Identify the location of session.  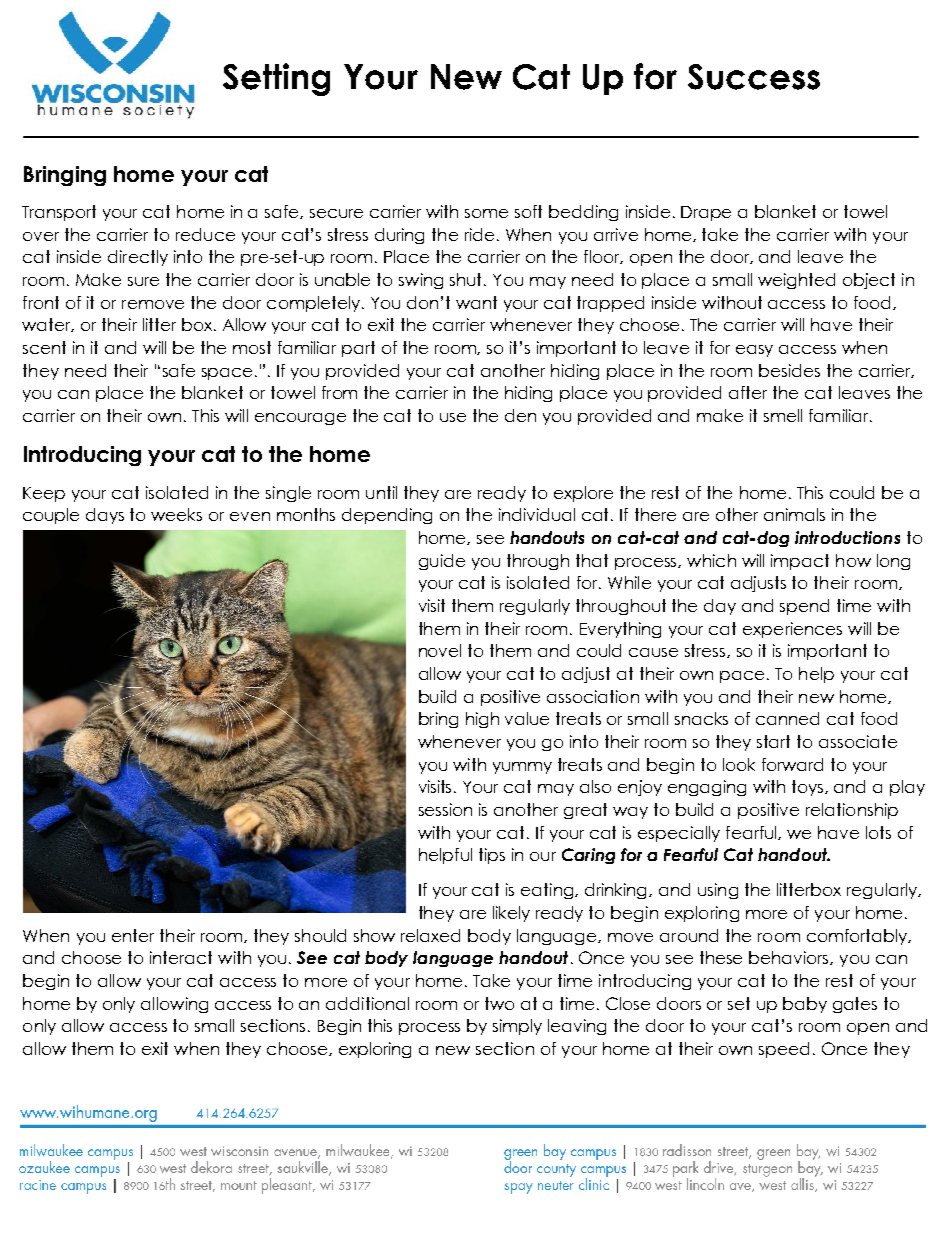
(445, 809).
